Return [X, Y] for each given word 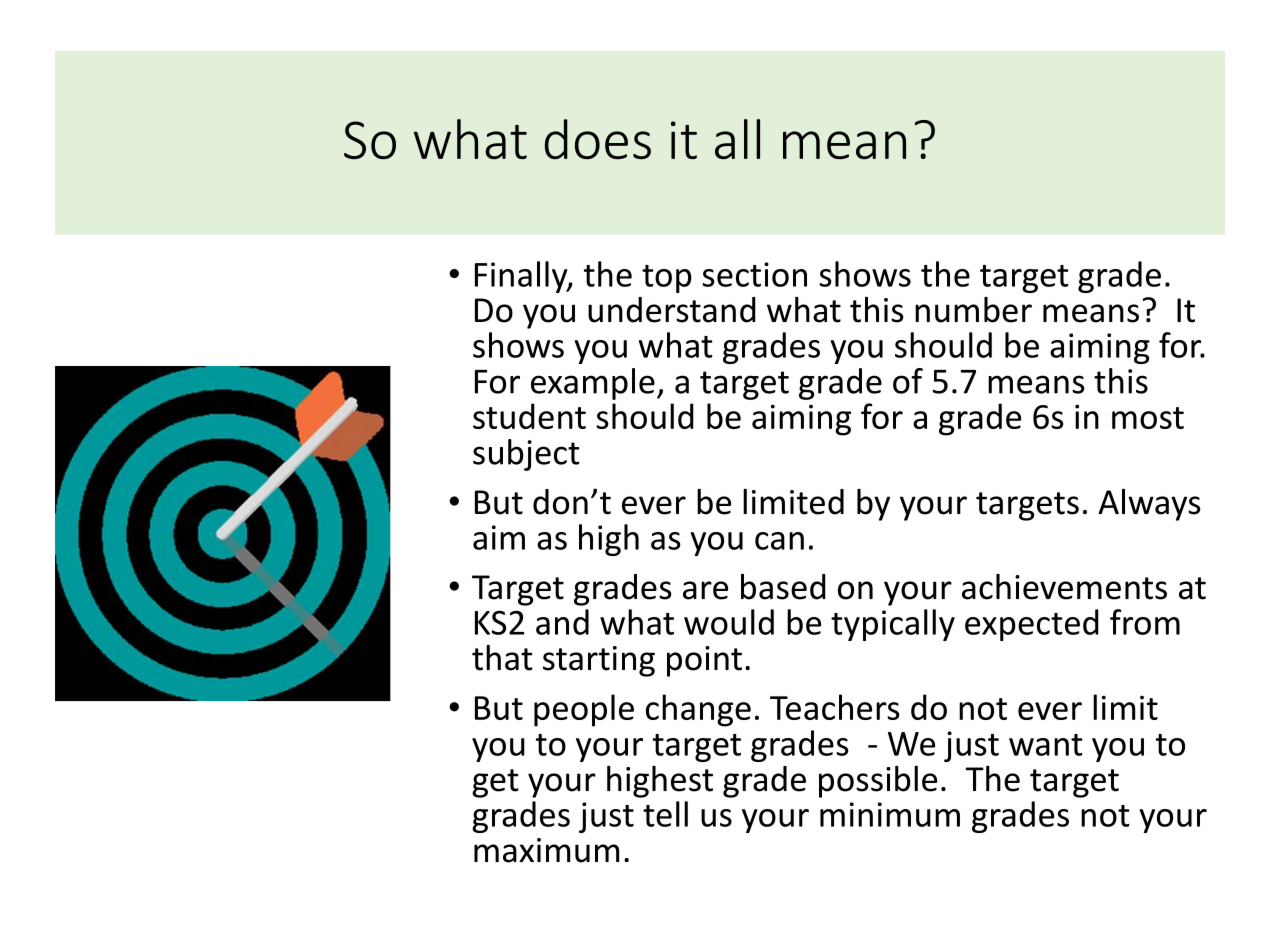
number [973, 310]
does [598, 139]
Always [1149, 505]
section [754, 274]
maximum [546, 850]
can [779, 541]
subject [526, 455]
